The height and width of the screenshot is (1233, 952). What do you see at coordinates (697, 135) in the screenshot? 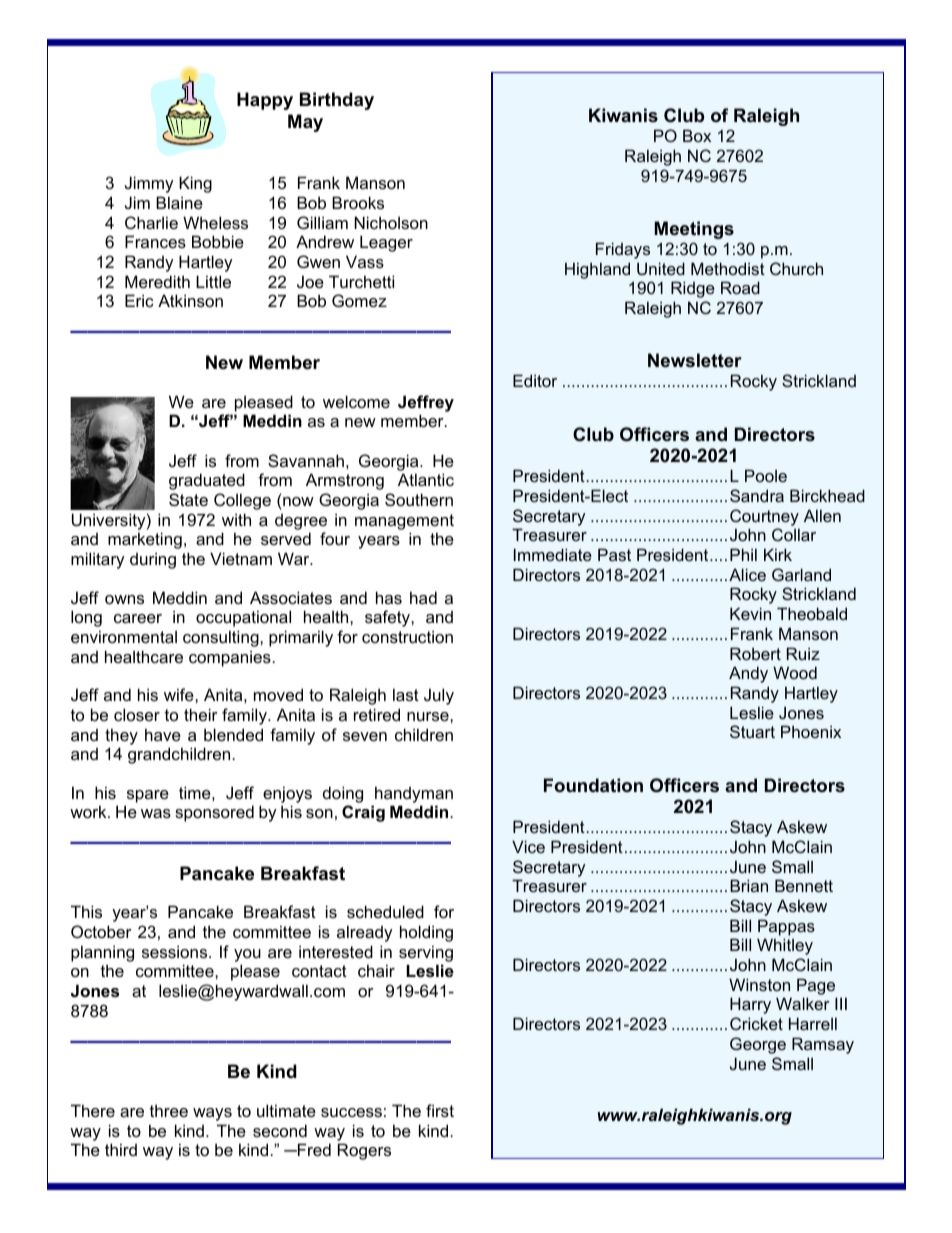
I see `Box` at bounding box center [697, 135].
